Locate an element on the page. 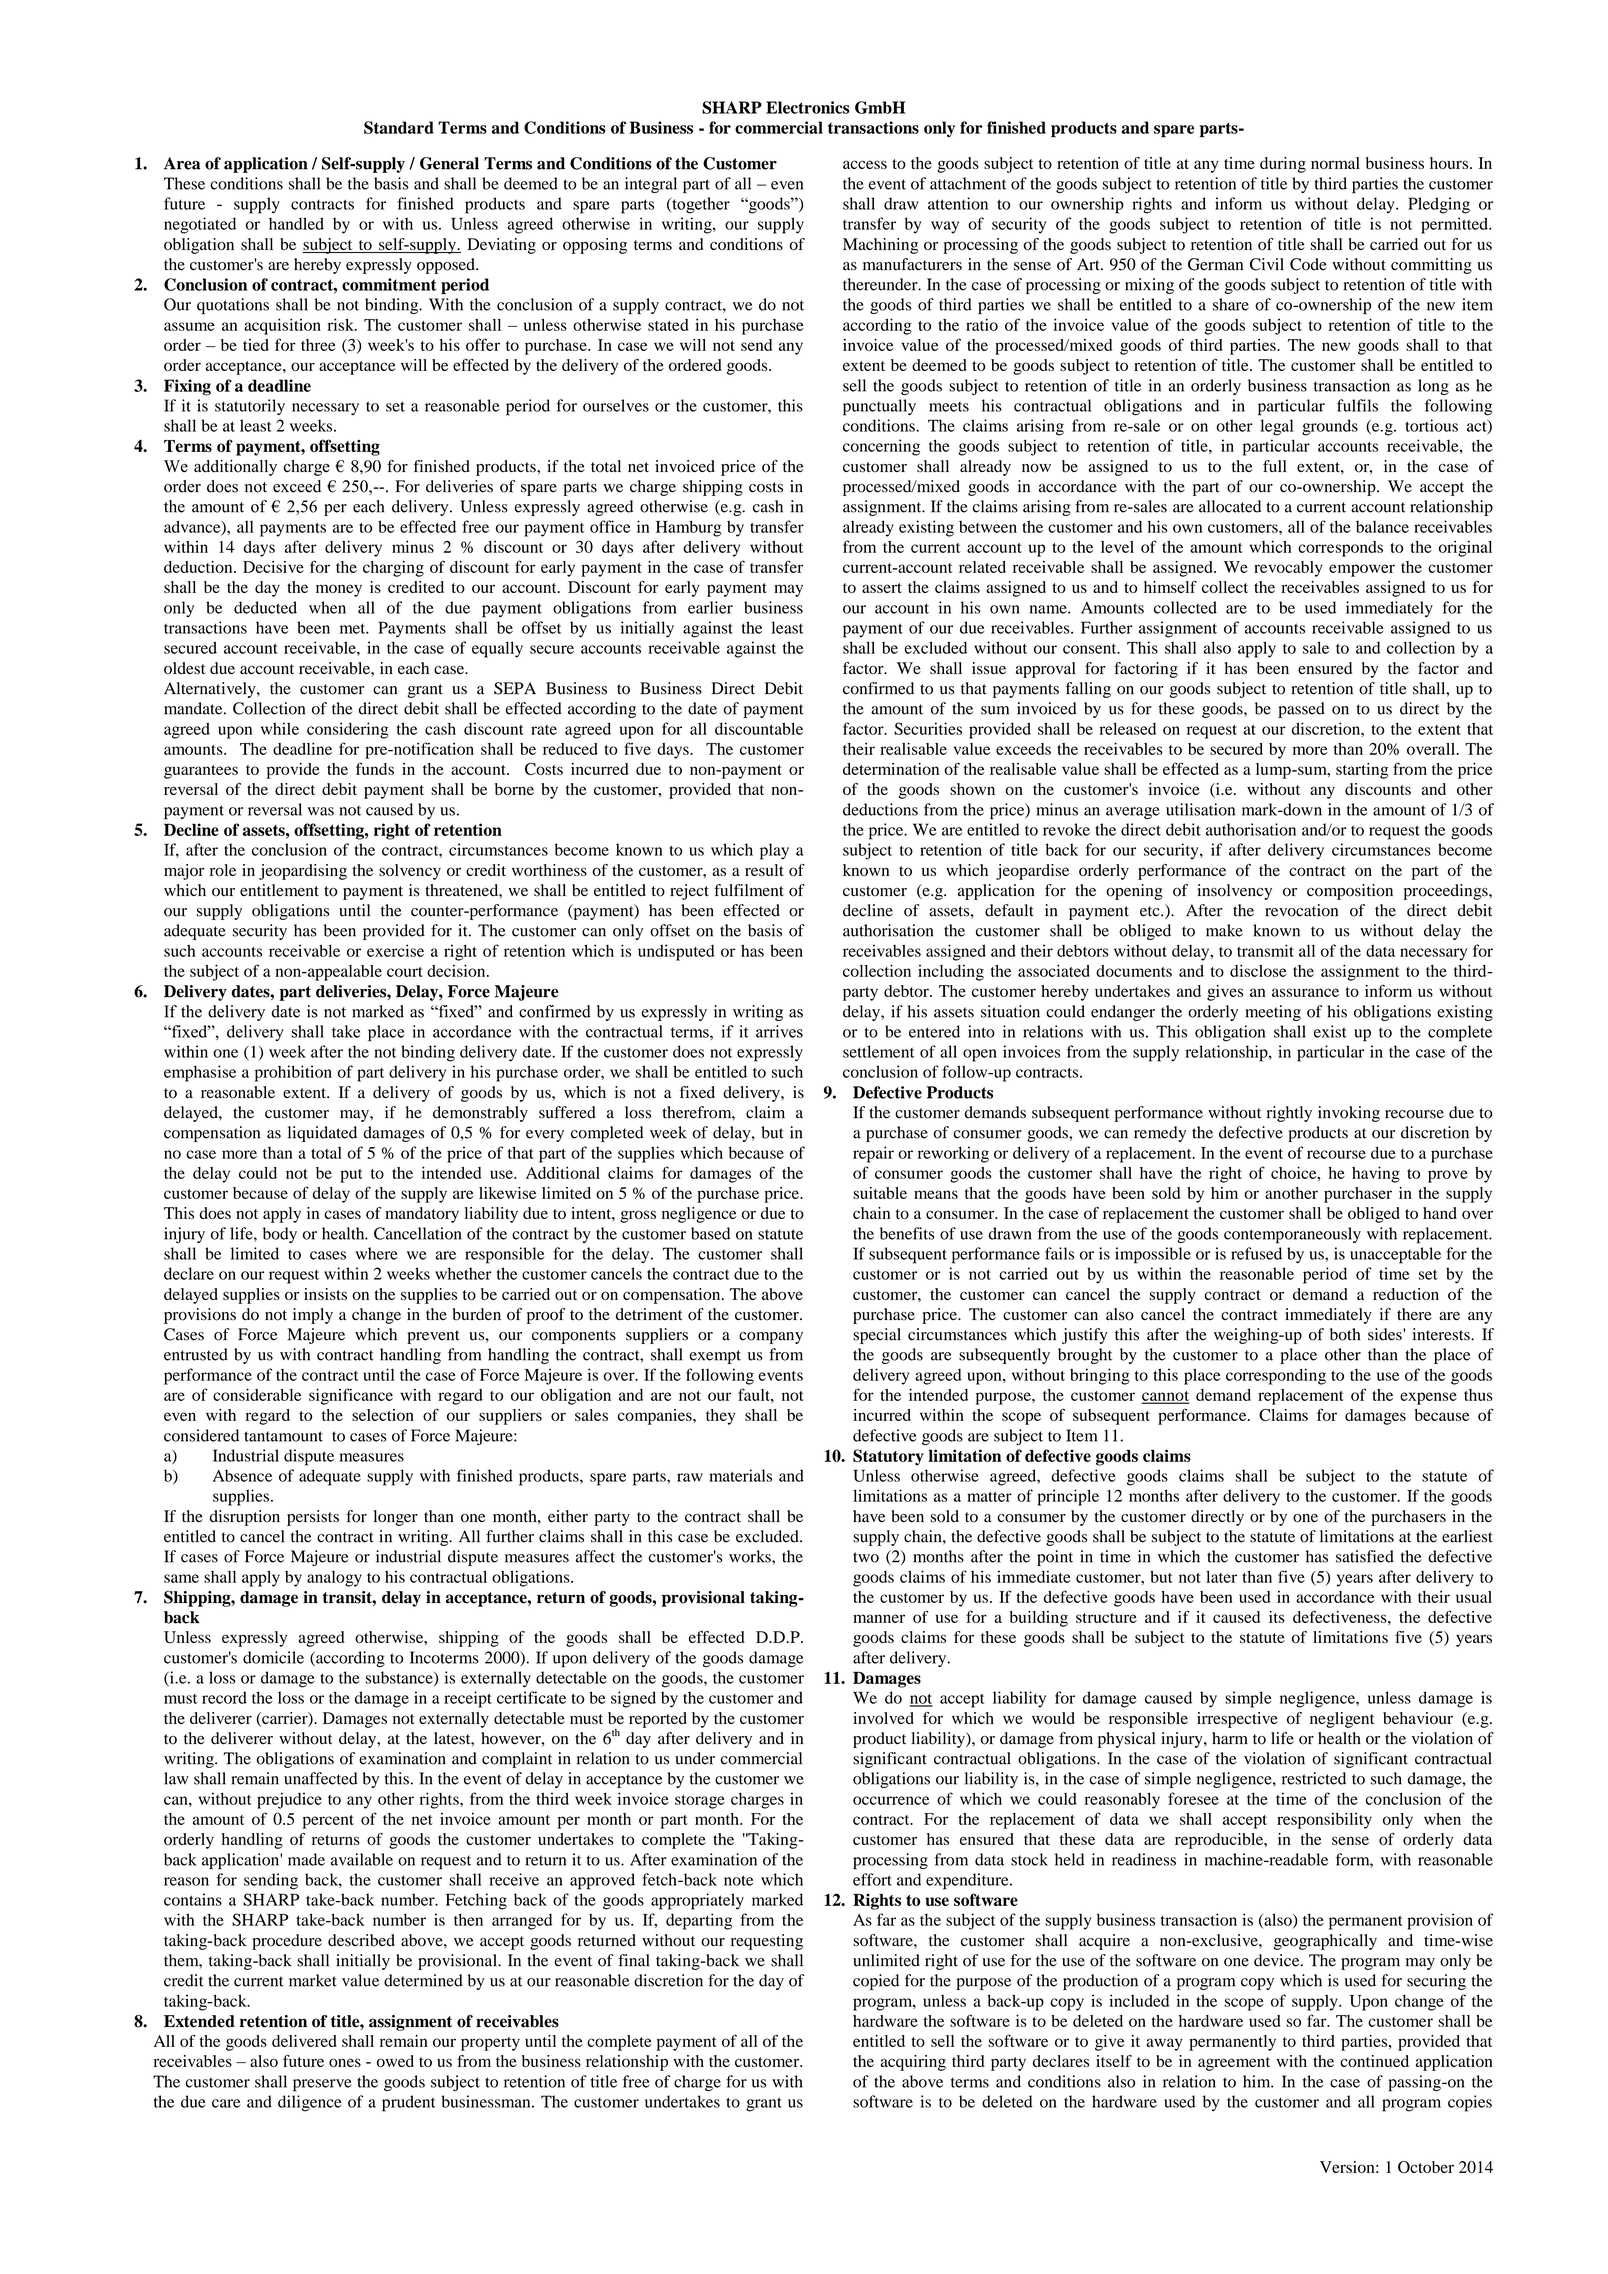 This image has height=2274, width=1608. assert is located at coordinates (882, 588).
